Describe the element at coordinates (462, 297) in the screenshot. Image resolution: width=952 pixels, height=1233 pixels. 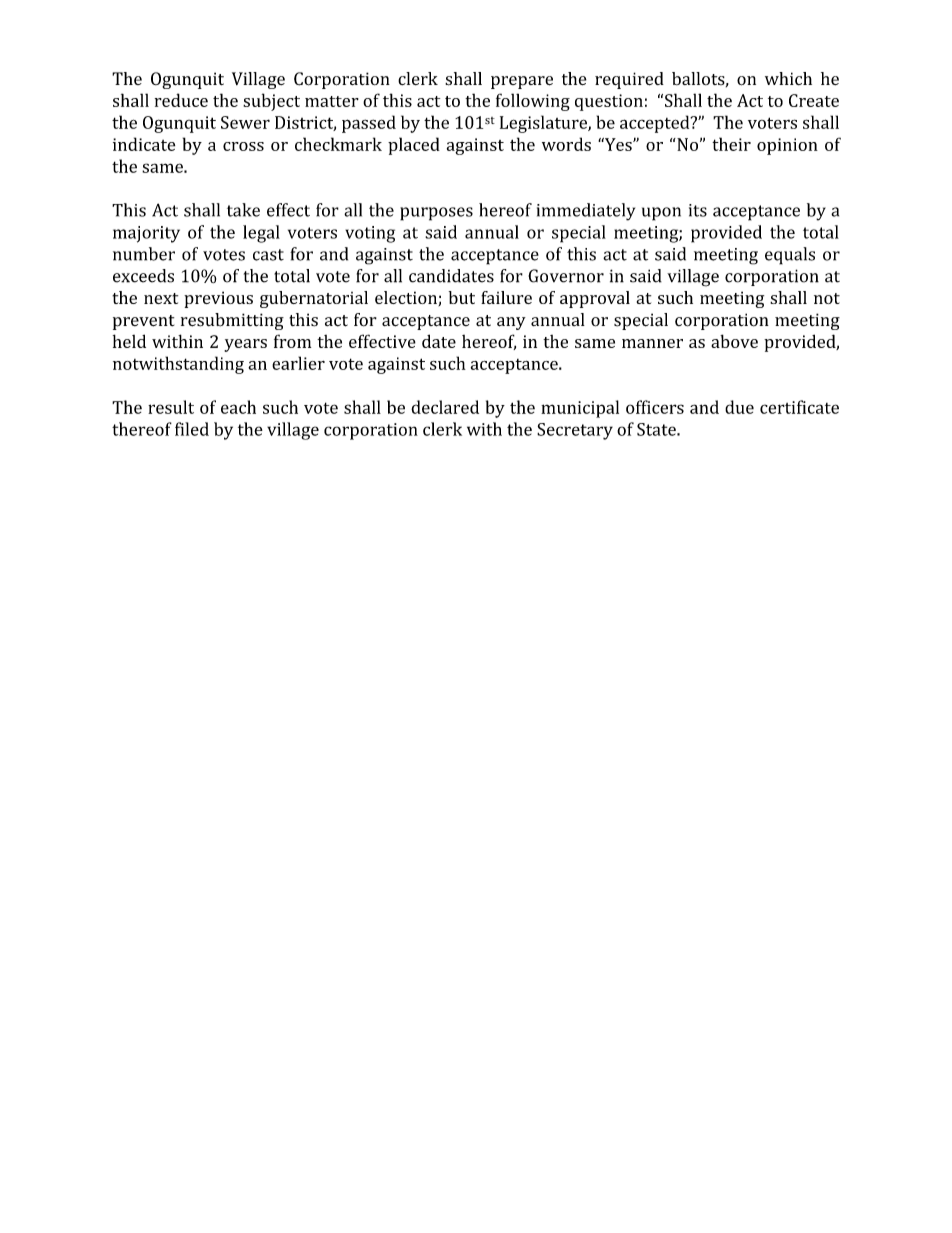
I see `but` at that location.
